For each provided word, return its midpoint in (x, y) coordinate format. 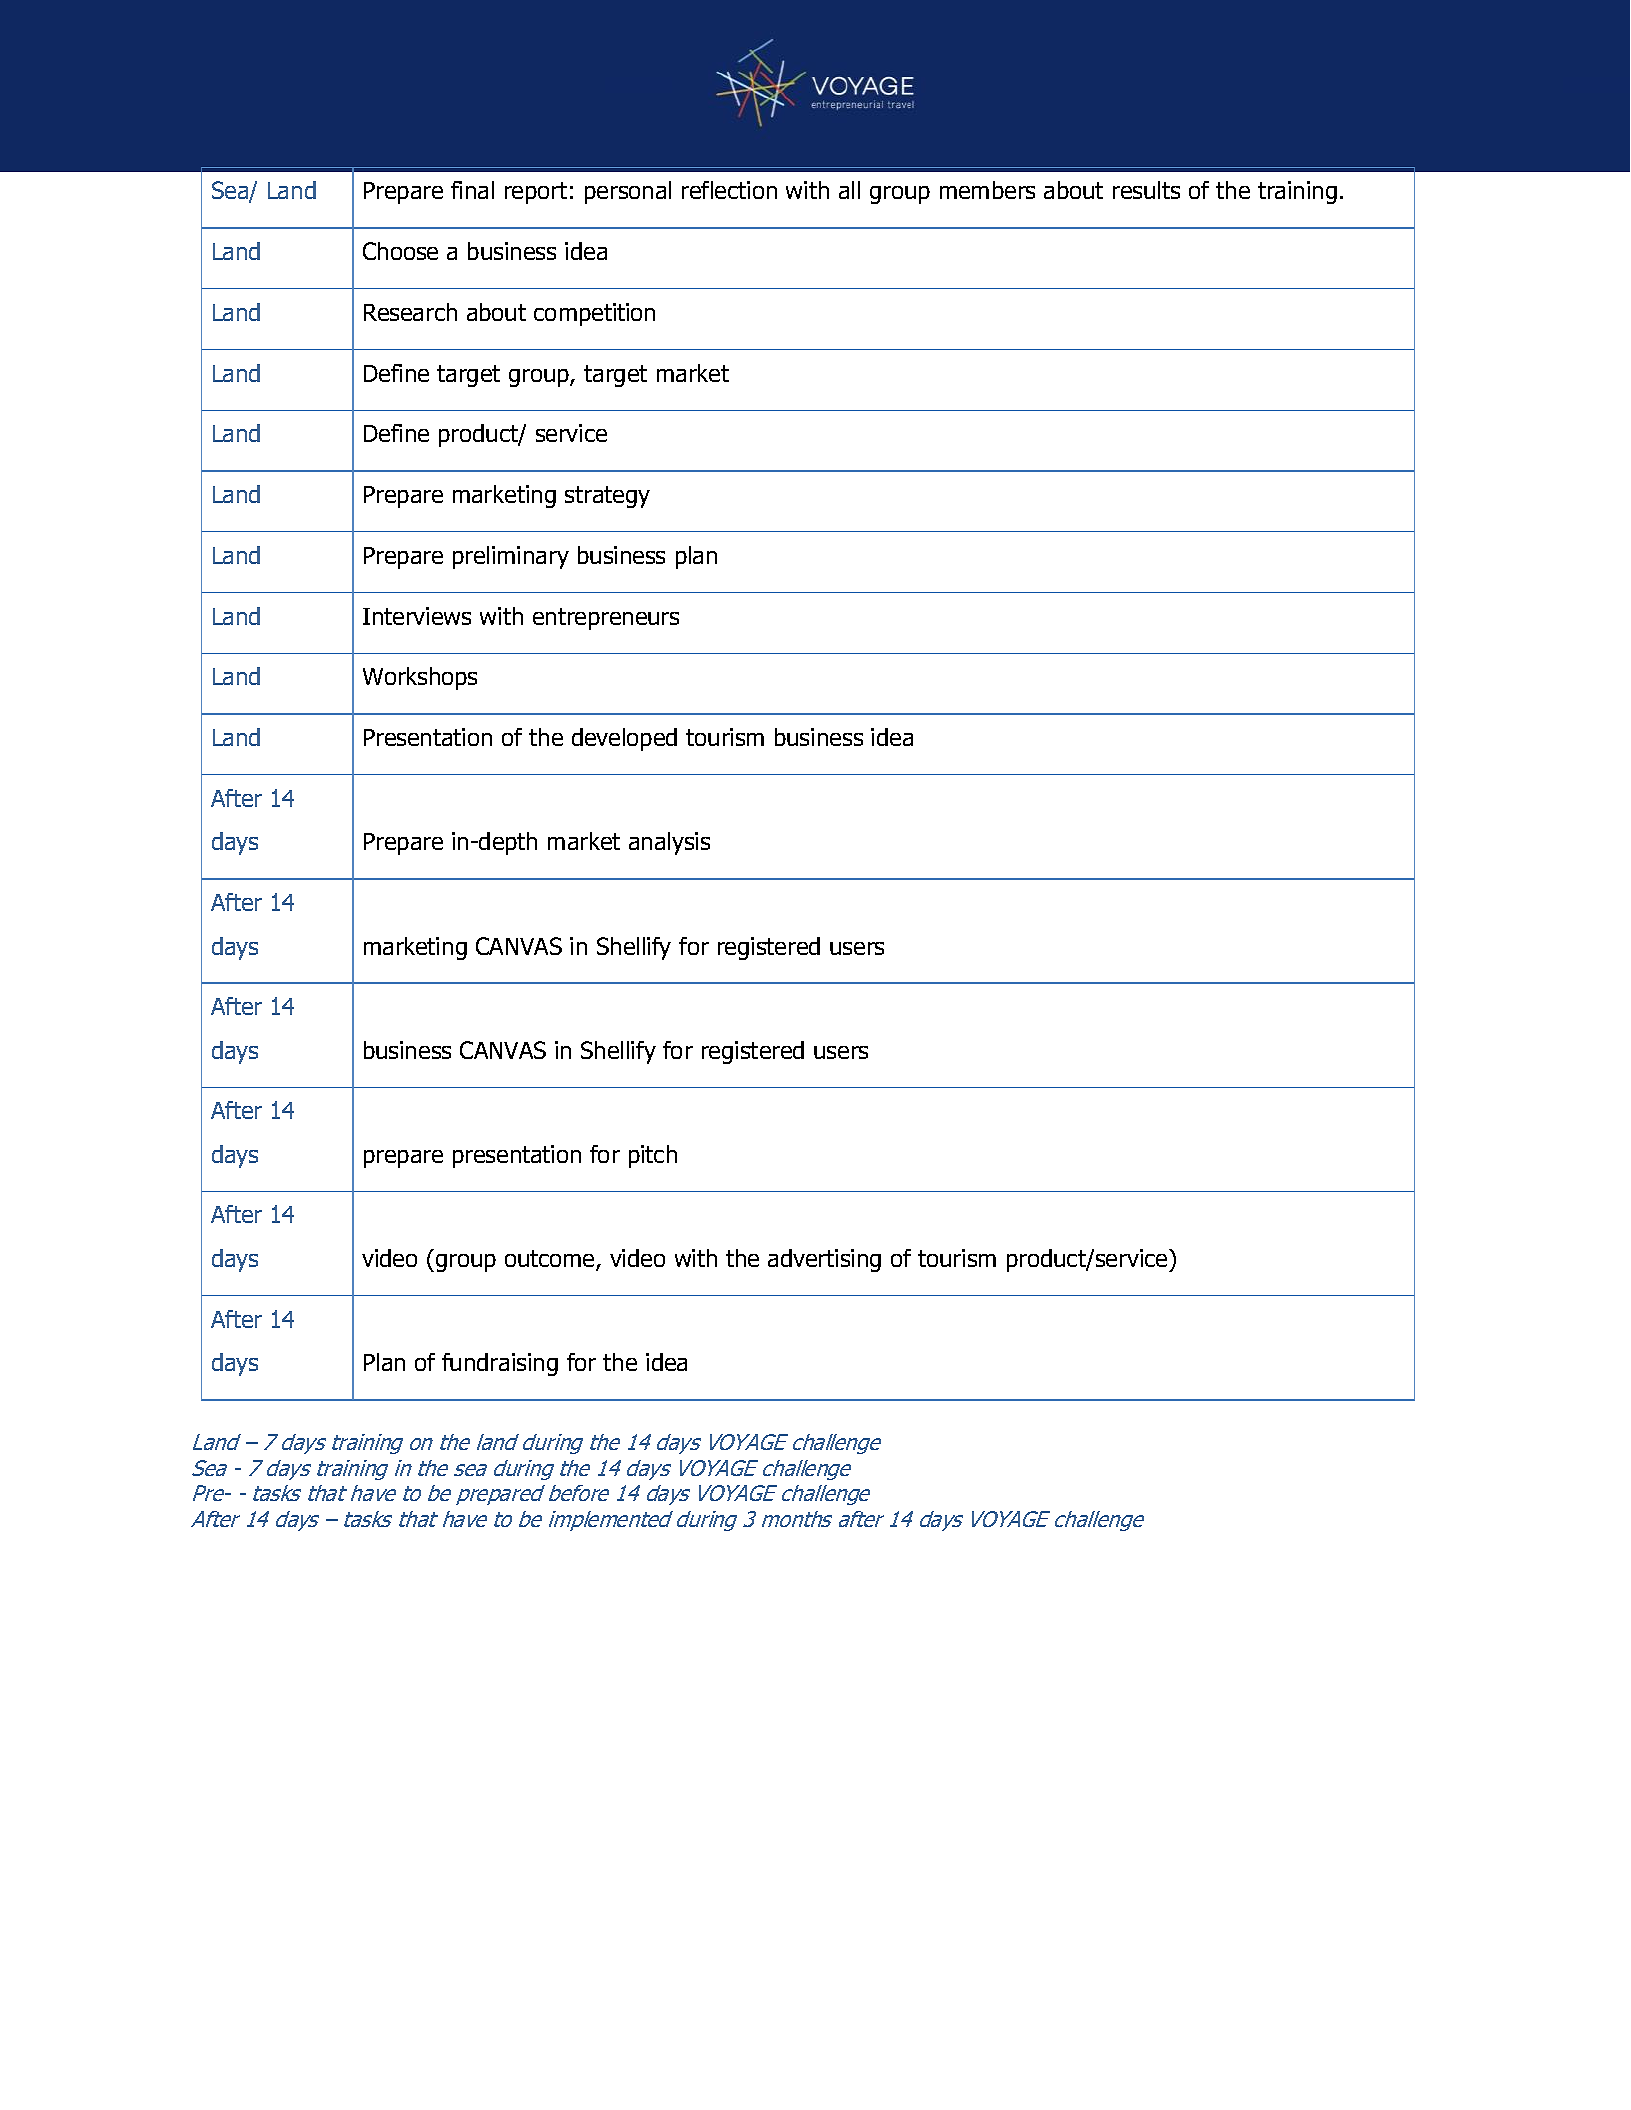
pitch (653, 1156)
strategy (607, 497)
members (987, 190)
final (472, 190)
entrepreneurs (606, 619)
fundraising (500, 1364)
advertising (824, 1260)
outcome (551, 1260)
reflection (729, 190)
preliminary (511, 557)
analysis (669, 843)
